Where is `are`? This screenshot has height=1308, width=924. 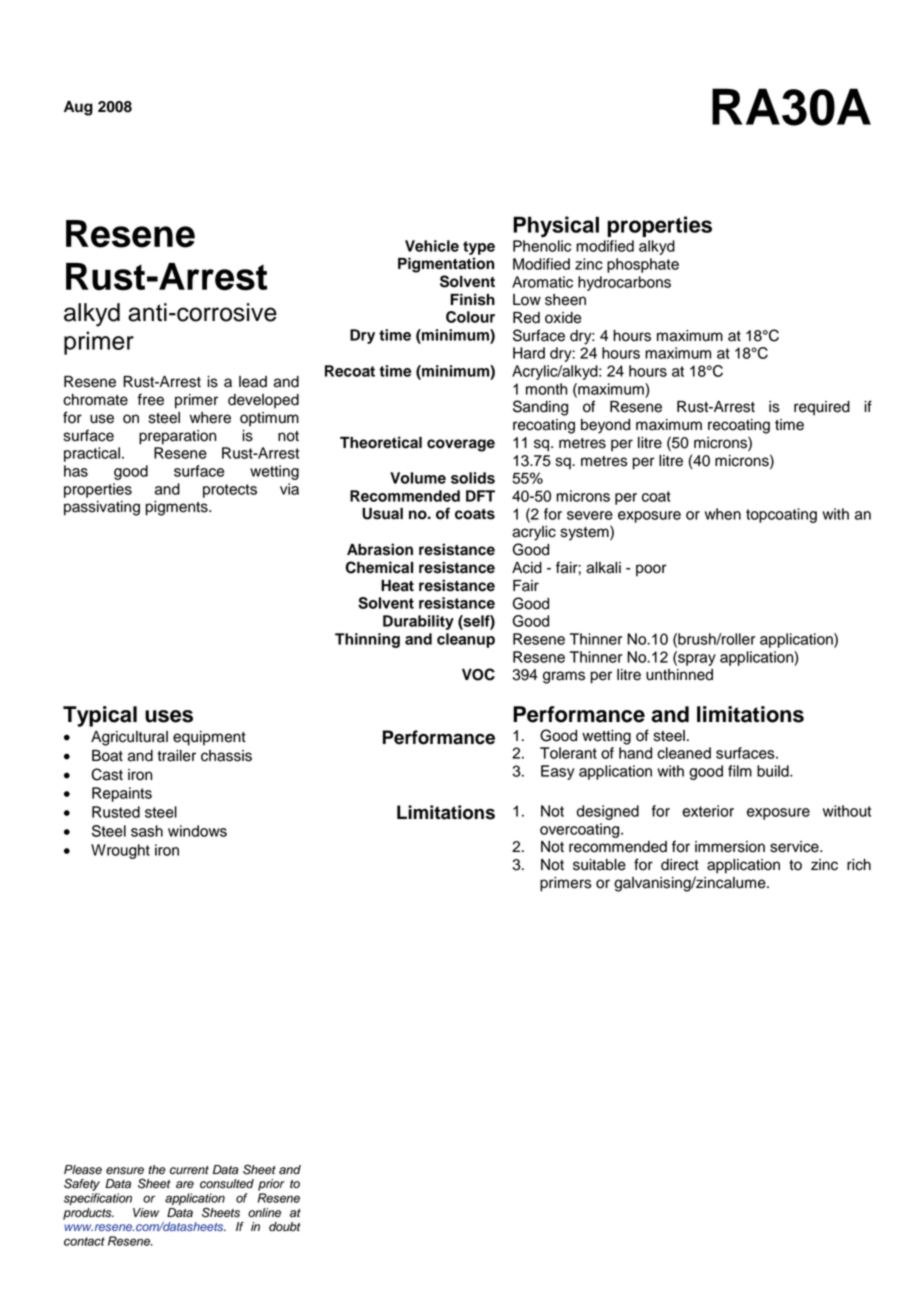
are is located at coordinates (185, 1185).
